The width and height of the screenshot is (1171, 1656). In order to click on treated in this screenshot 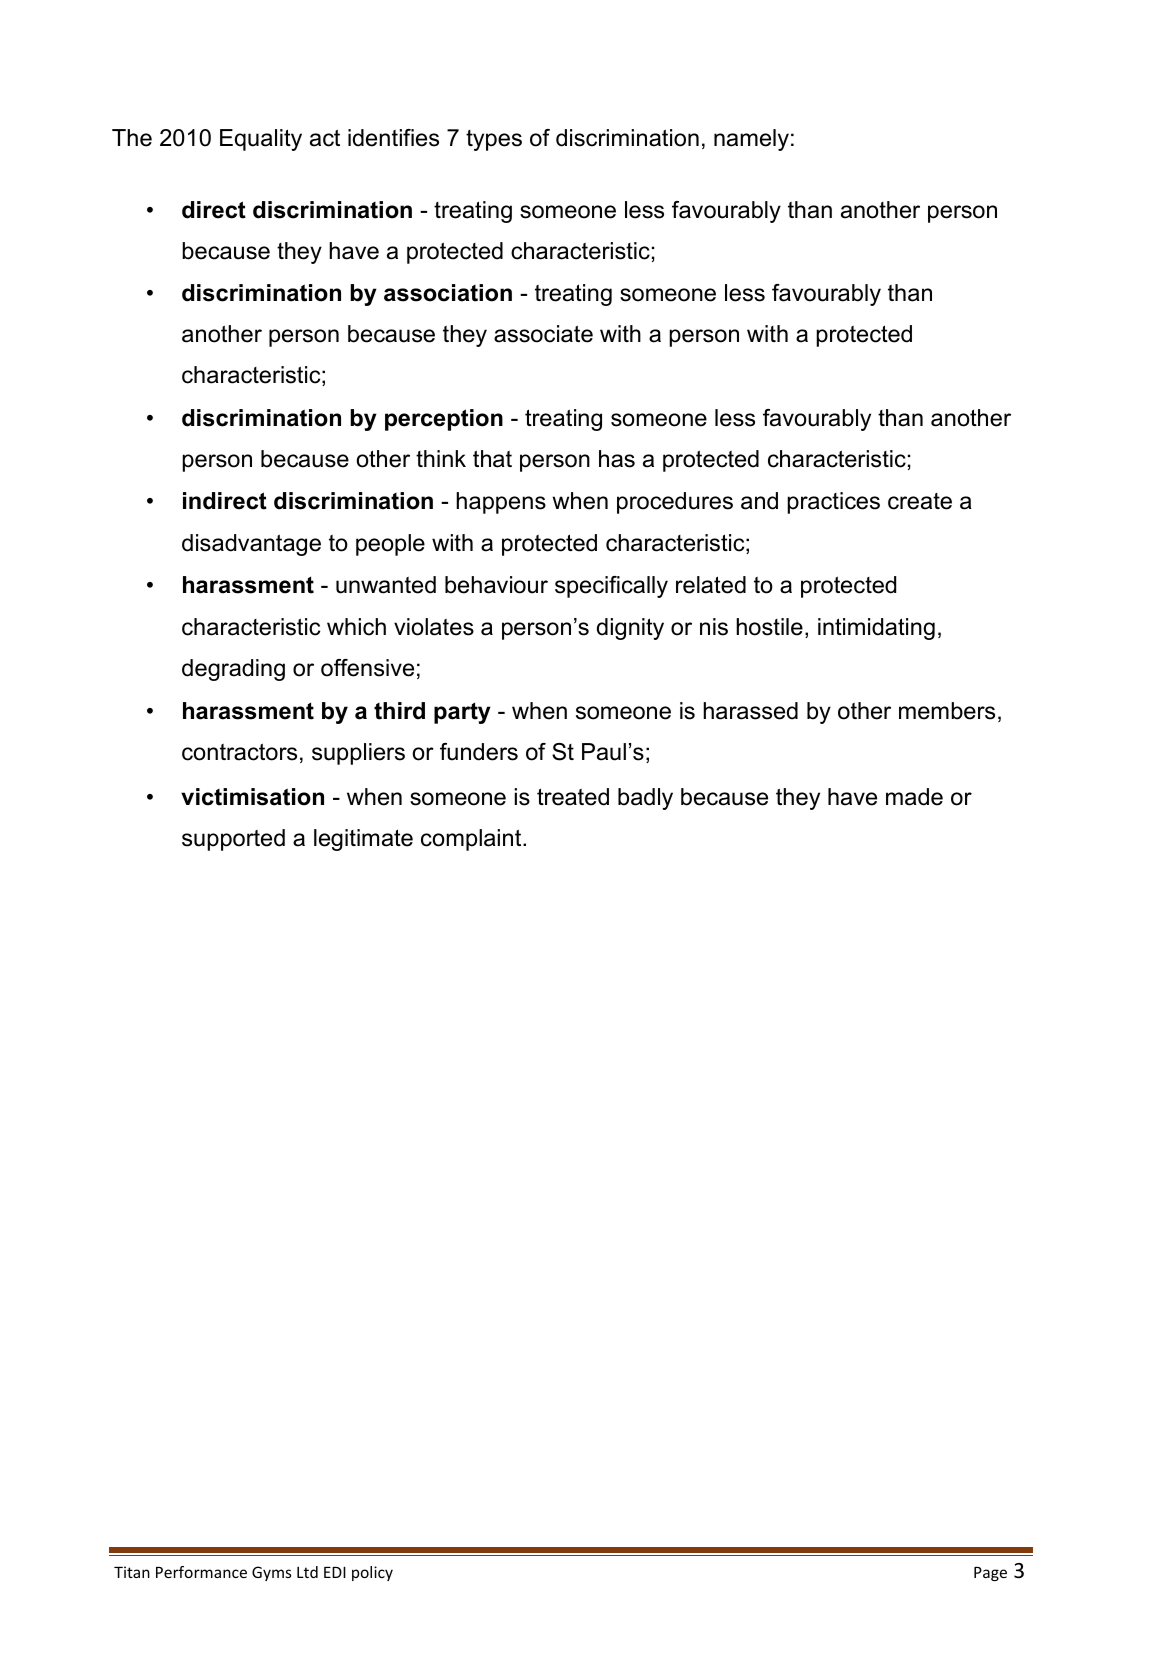, I will do `click(573, 797)`.
